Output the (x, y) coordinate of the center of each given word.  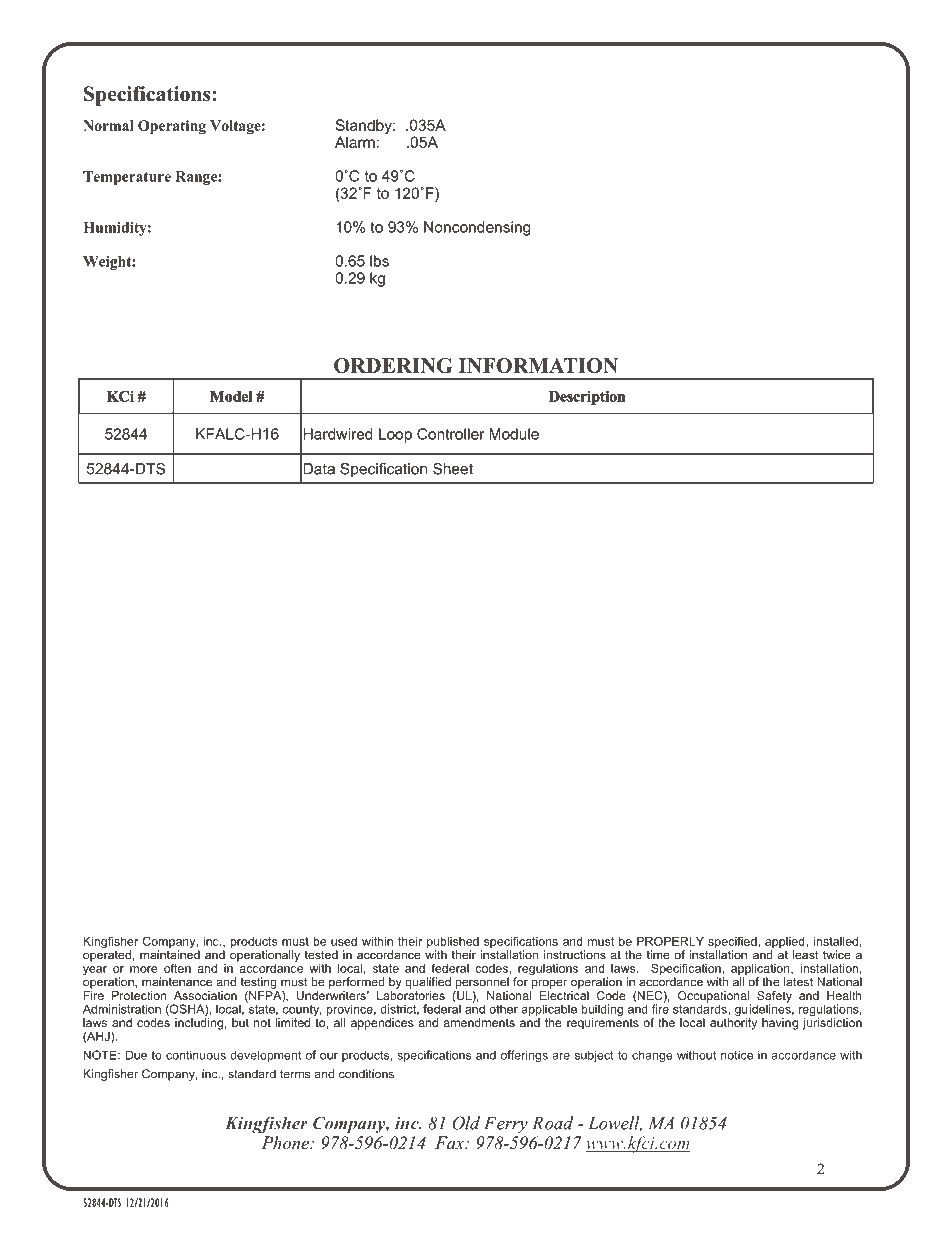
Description (587, 398)
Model (231, 396)
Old (466, 1123)
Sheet (453, 469)
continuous (196, 1055)
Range (197, 178)
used (344, 941)
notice (737, 1055)
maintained (170, 954)
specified (733, 943)
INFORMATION (538, 365)
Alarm (355, 142)
